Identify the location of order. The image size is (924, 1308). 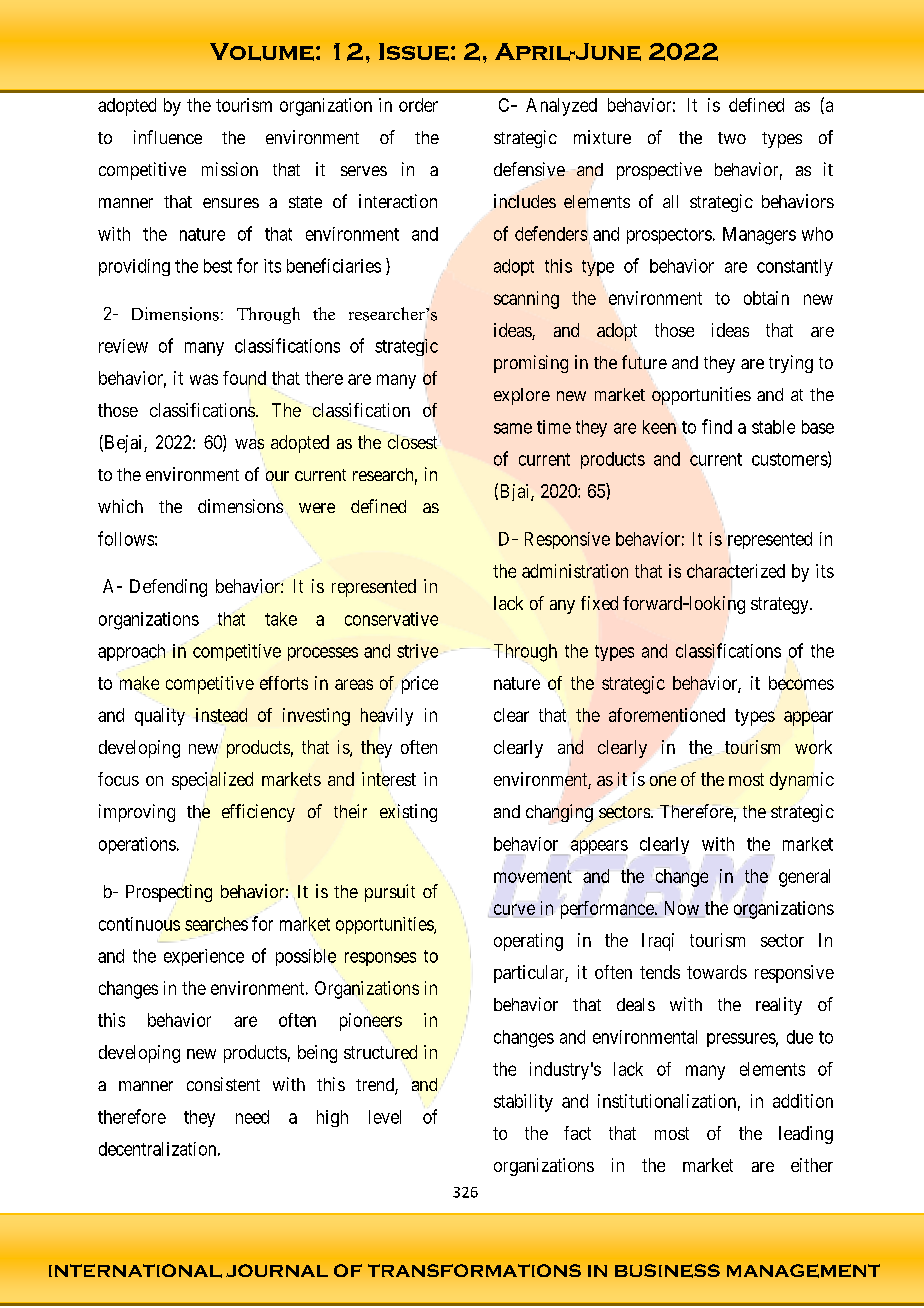
(418, 105).
